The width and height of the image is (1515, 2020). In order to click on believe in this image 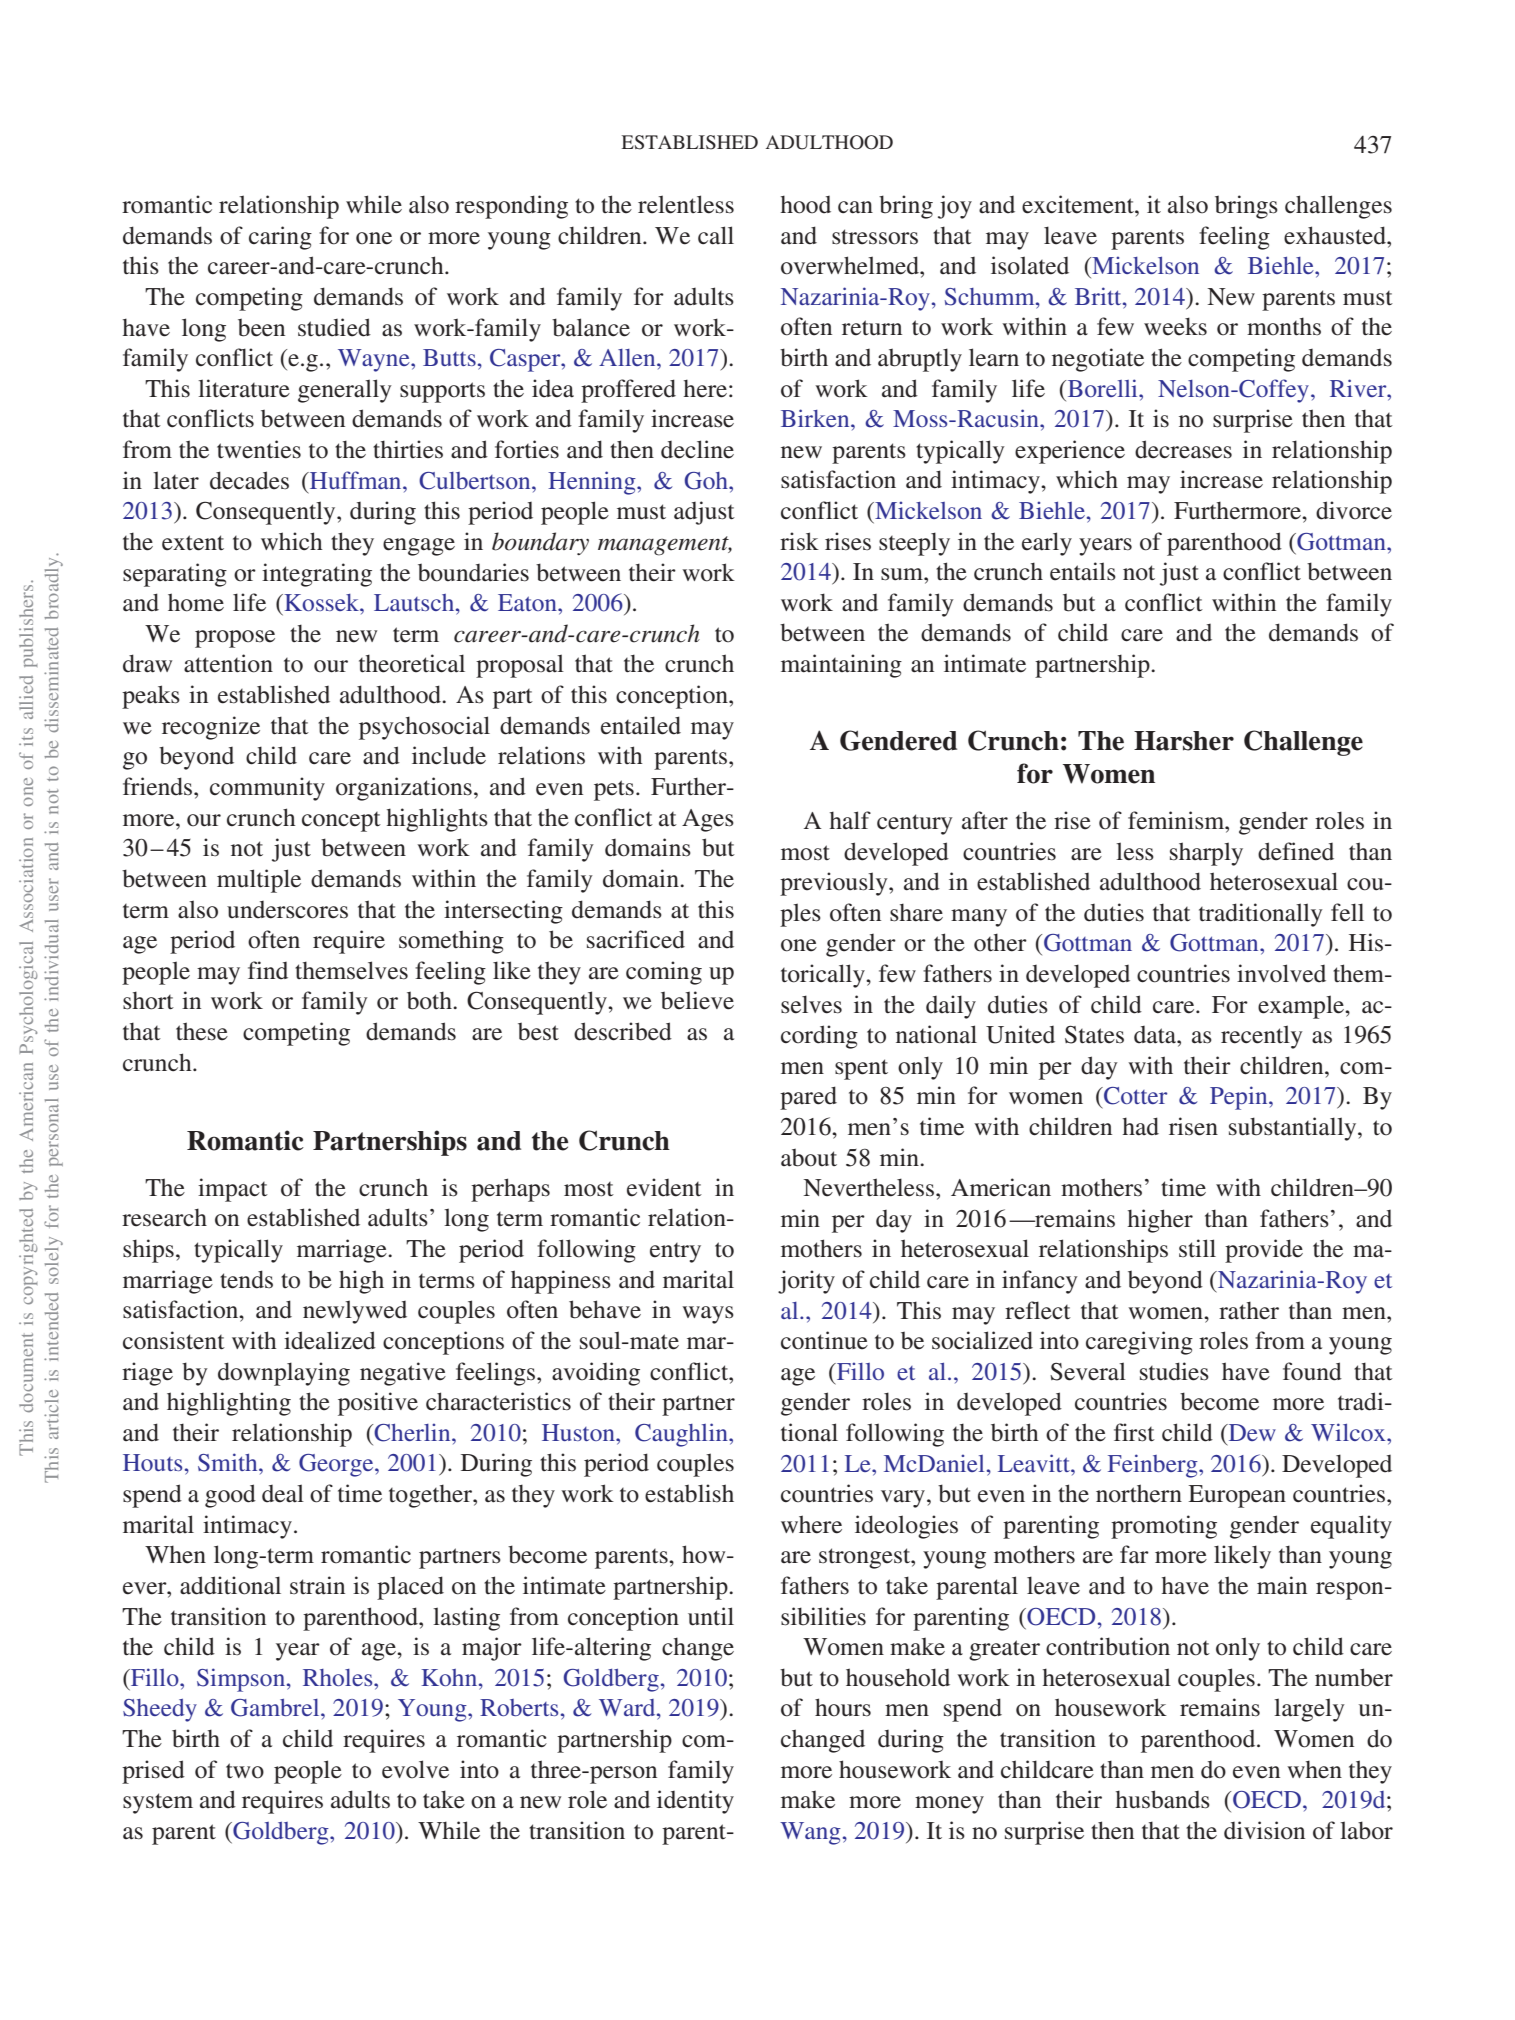, I will do `click(697, 1000)`.
